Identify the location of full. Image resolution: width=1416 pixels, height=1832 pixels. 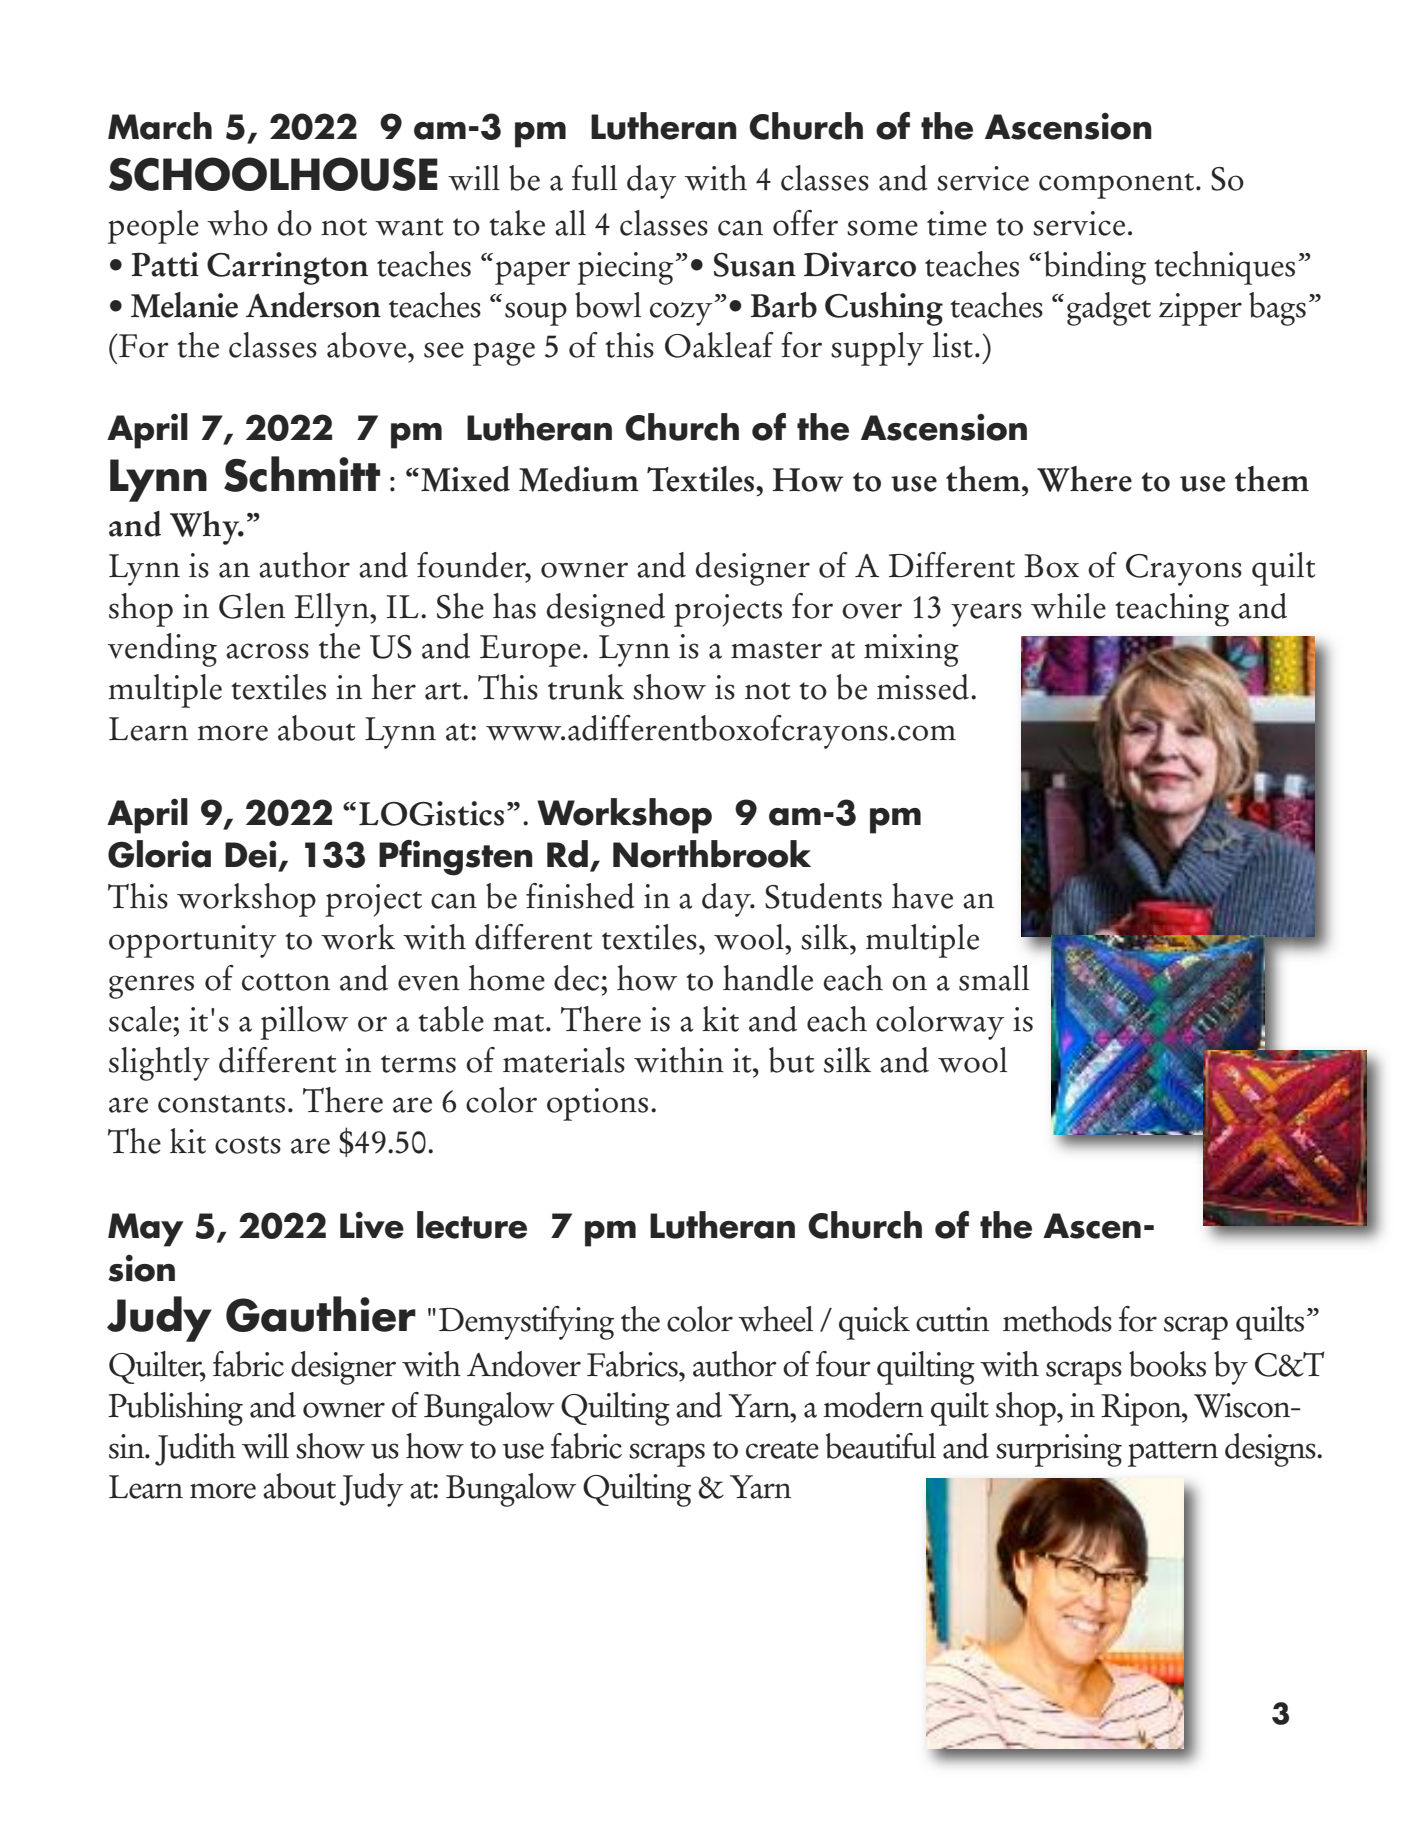
(594, 178).
